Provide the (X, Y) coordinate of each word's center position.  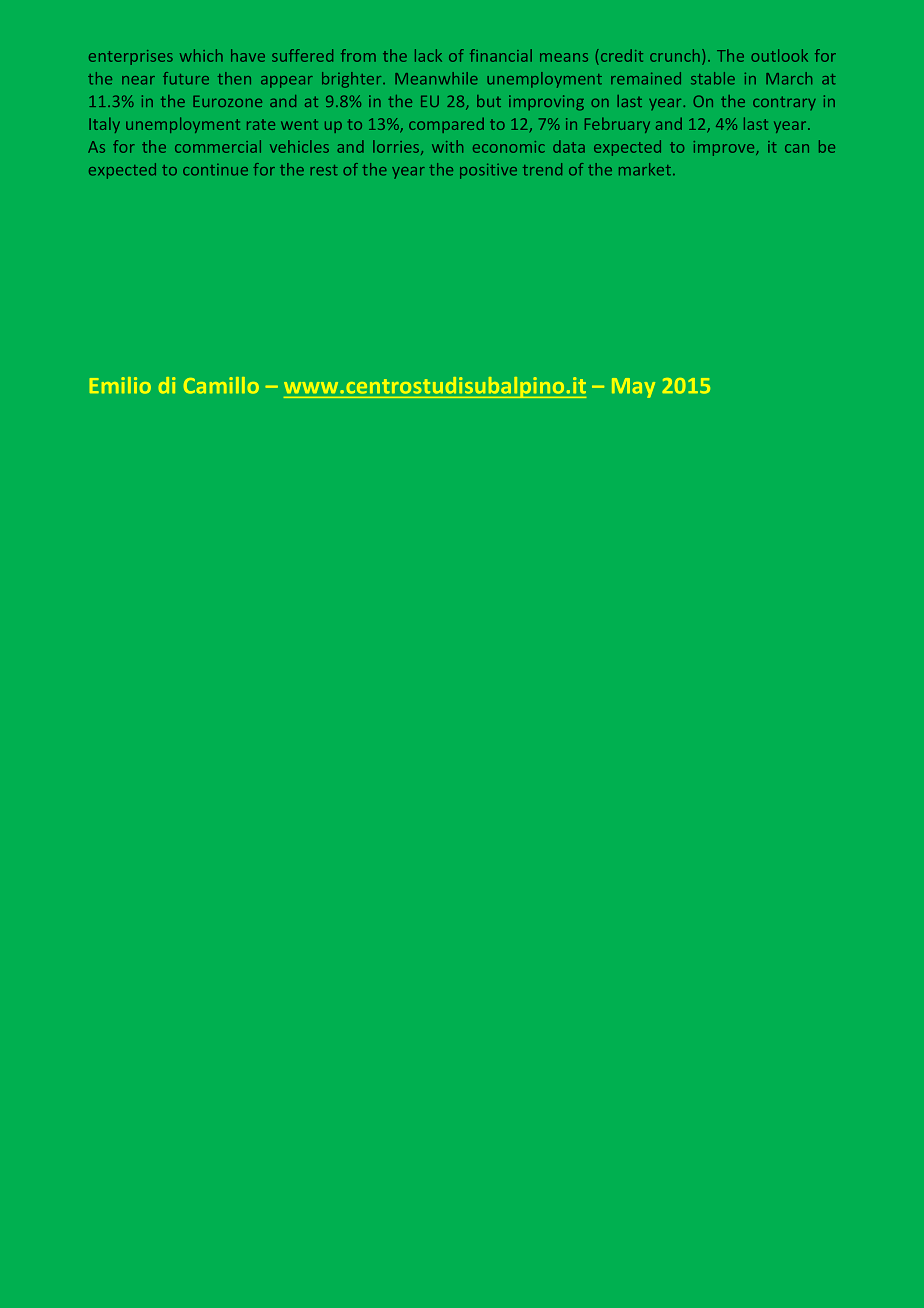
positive (488, 171)
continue (215, 170)
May (633, 388)
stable (713, 78)
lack (428, 55)
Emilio (120, 385)
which (201, 55)
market (645, 169)
